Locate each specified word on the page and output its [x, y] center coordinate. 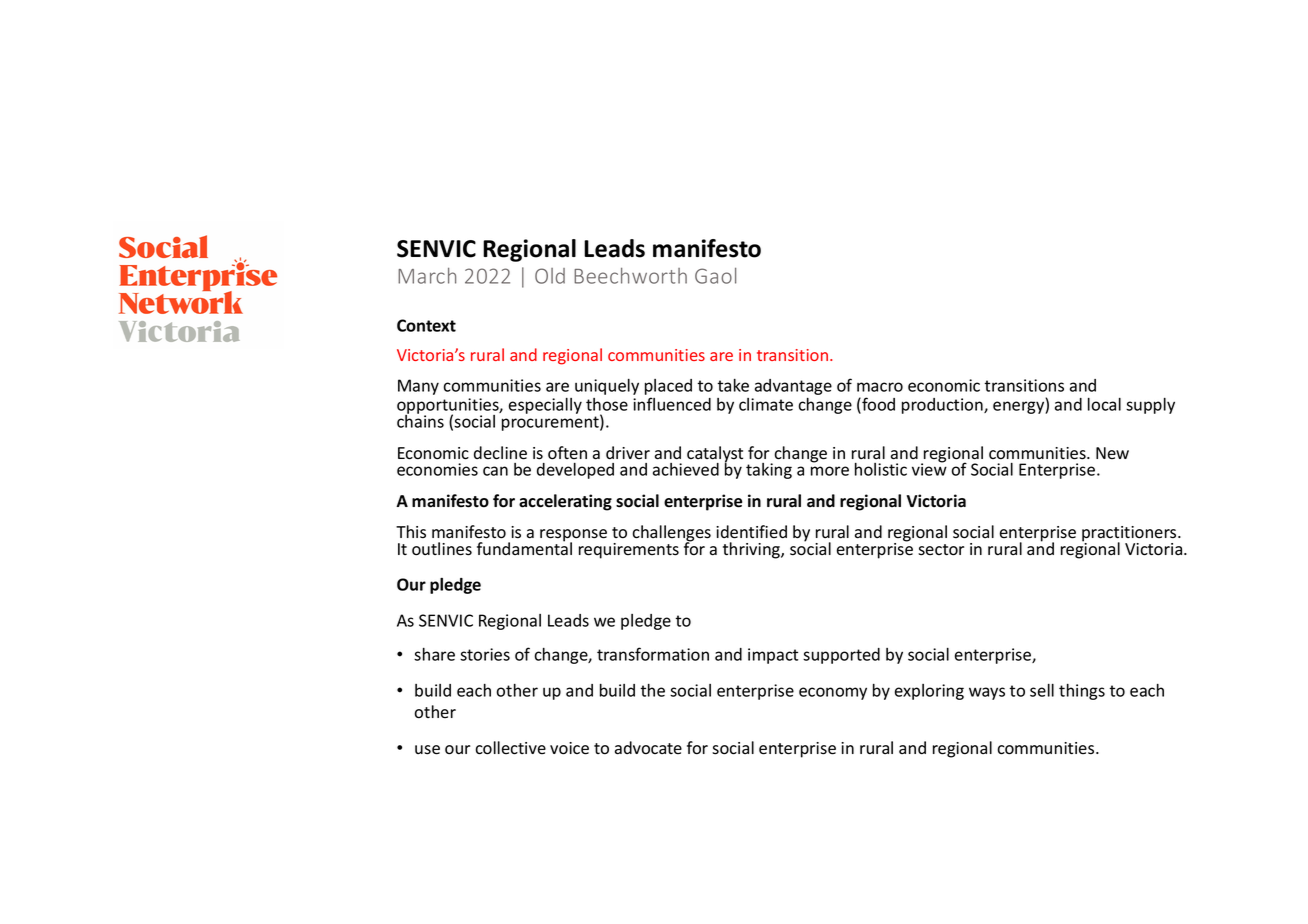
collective [510, 748]
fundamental [524, 548]
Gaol [715, 276]
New [1112, 453]
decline [500, 453]
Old [550, 276]
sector [941, 550]
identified [751, 532]
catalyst [715, 455]
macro [880, 387]
